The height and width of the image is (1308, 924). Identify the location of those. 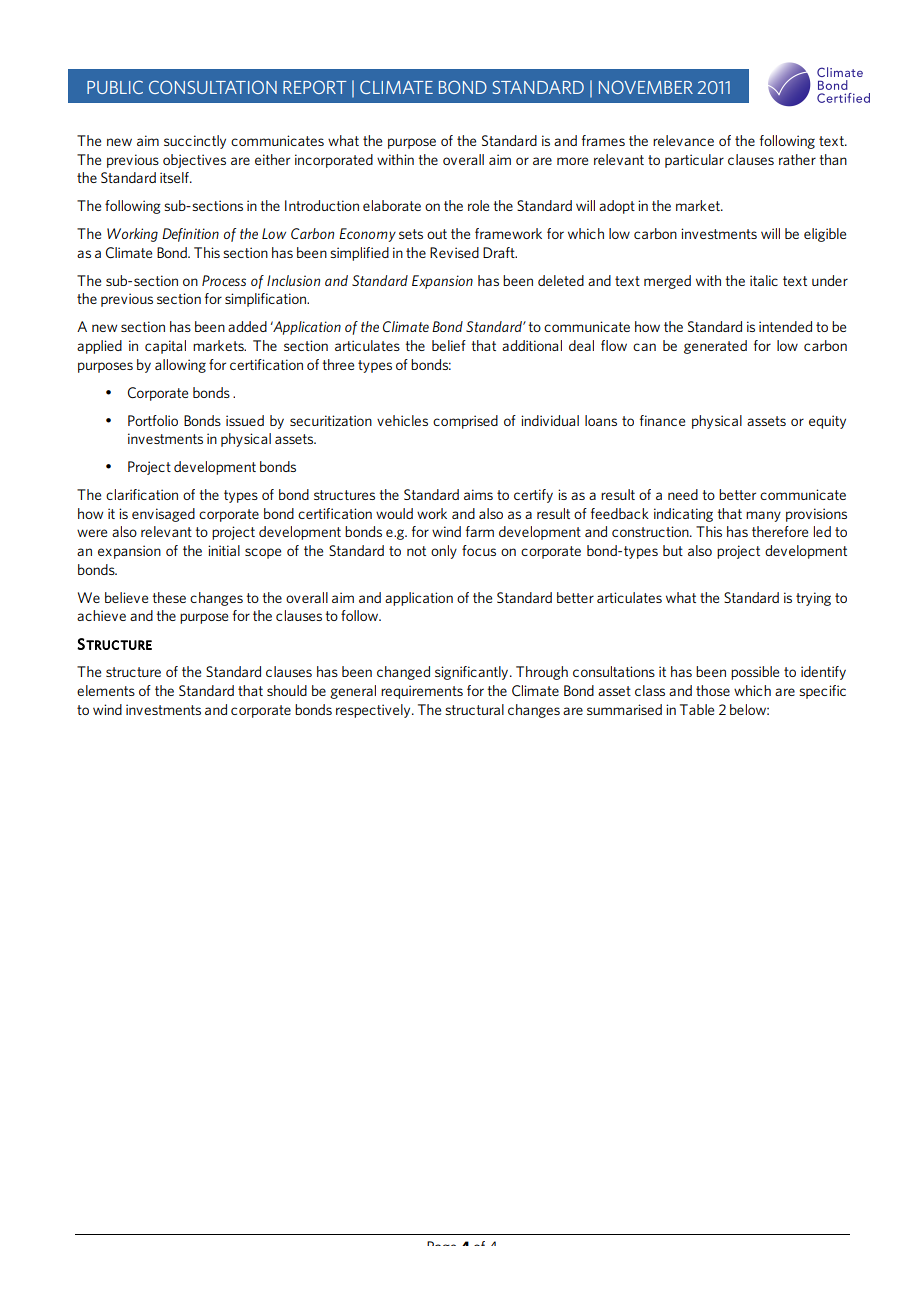
(713, 690).
